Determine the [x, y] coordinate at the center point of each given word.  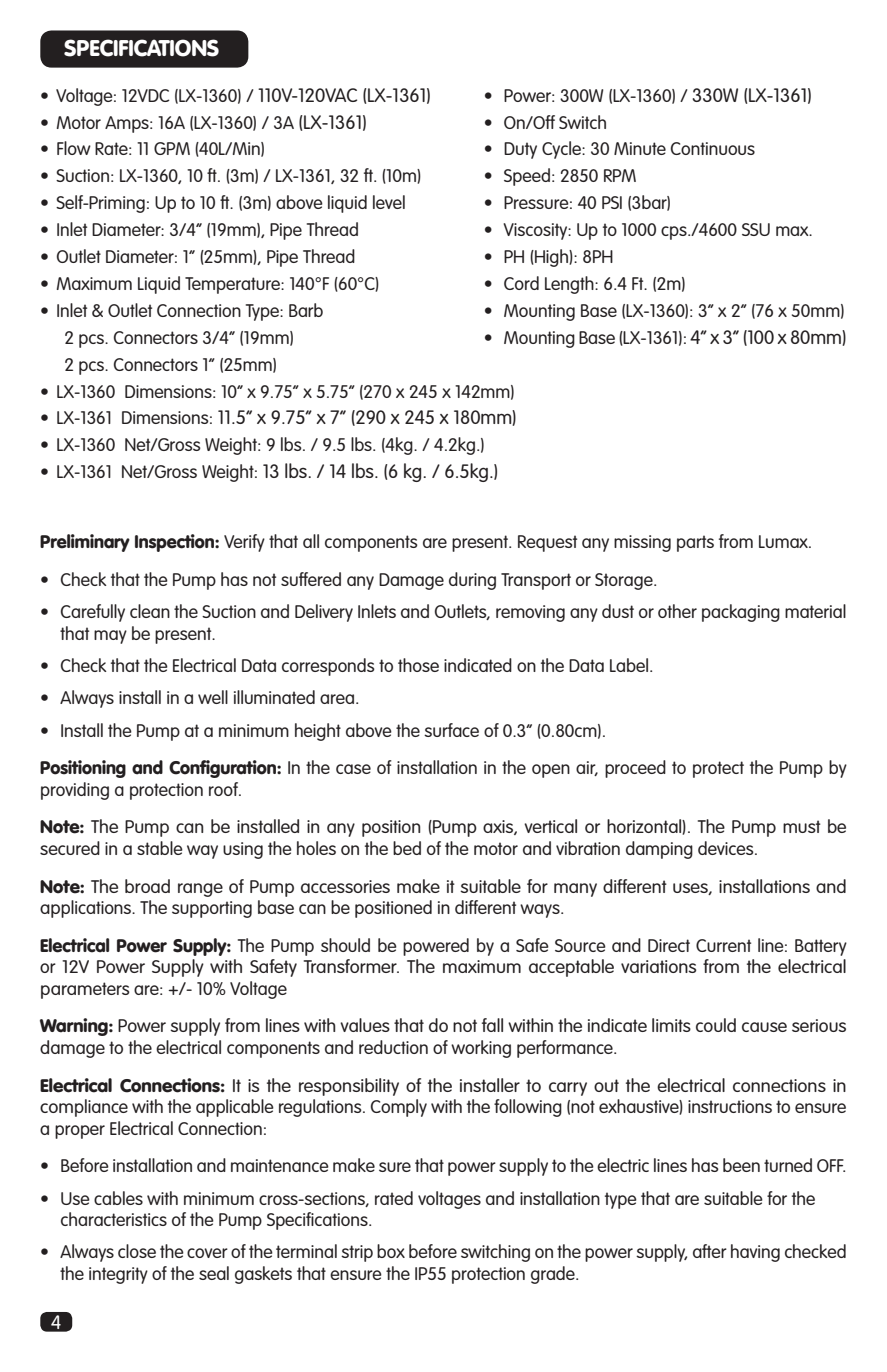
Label [630, 665]
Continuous [713, 148]
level [389, 202]
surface [451, 730]
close [137, 1251]
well [213, 697]
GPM [172, 148]
